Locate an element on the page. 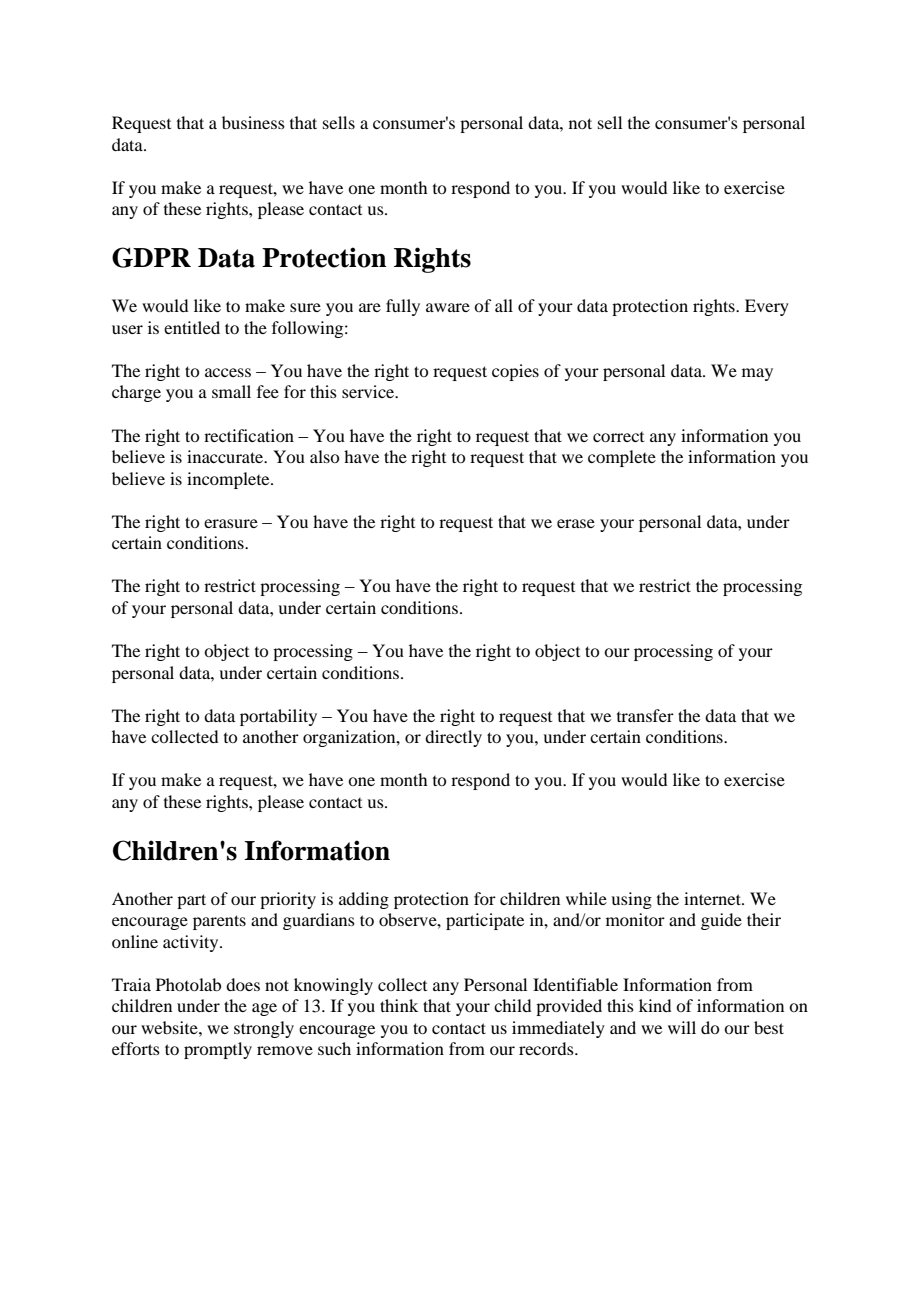 Image resolution: width=924 pixels, height=1308 pixels. think is located at coordinates (399, 1005).
